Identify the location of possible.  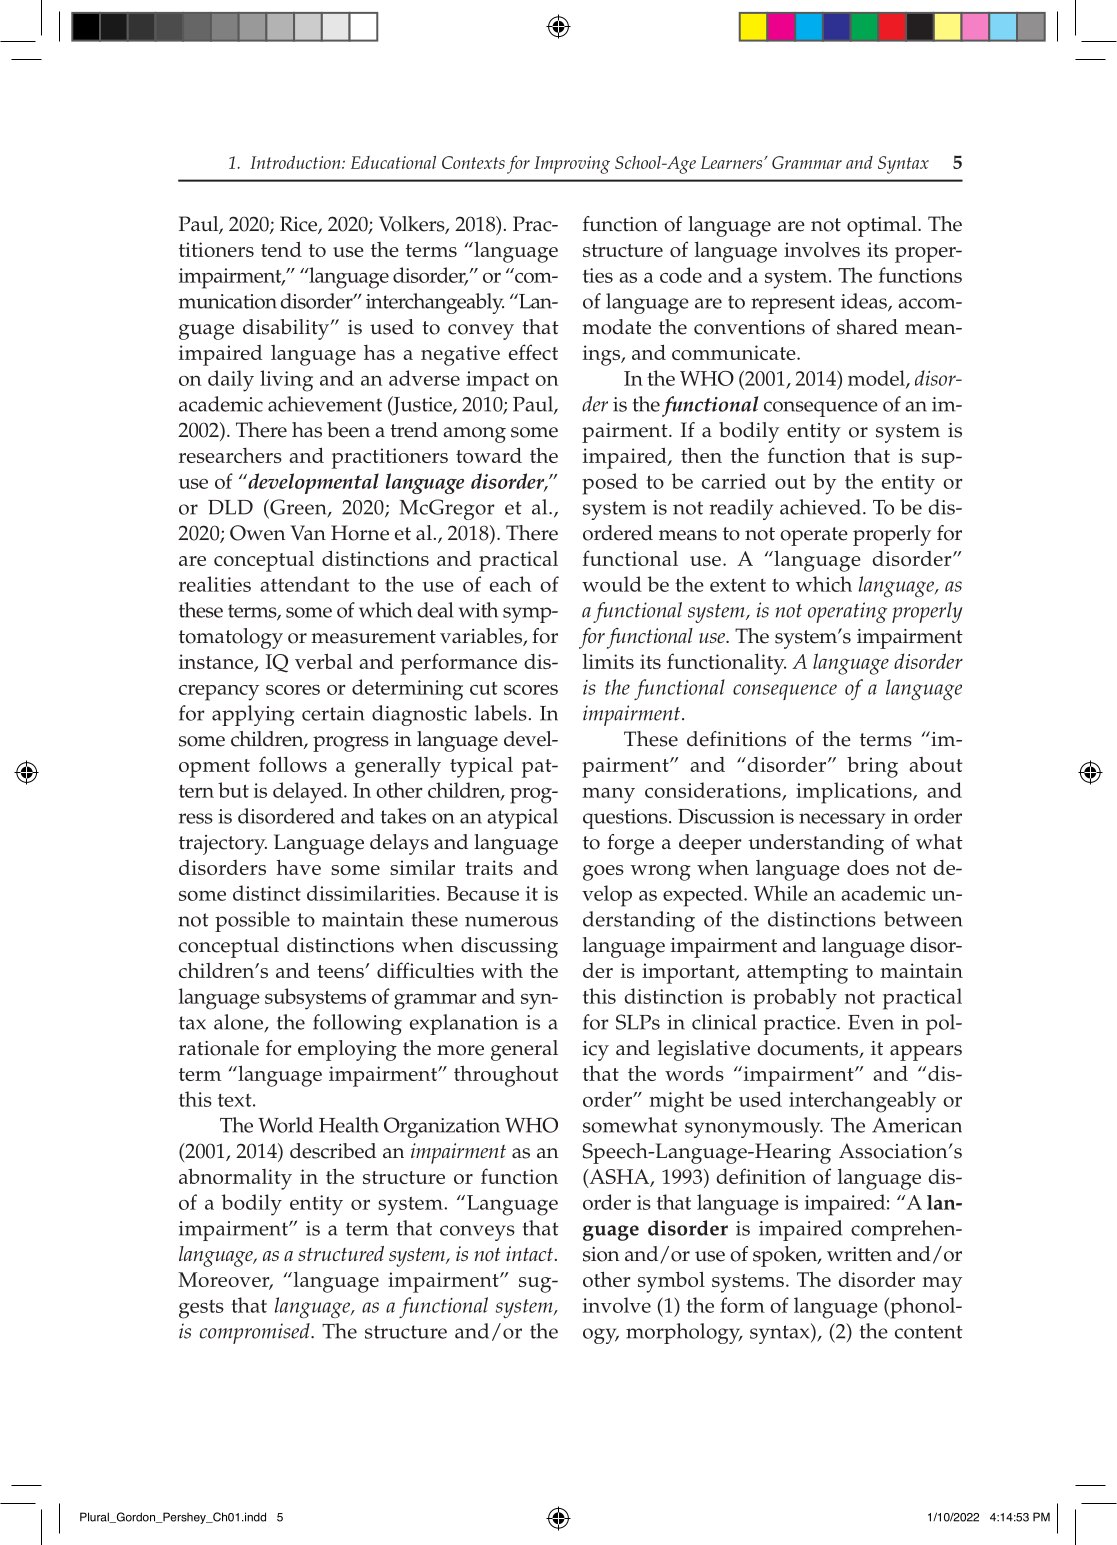
(252, 921).
